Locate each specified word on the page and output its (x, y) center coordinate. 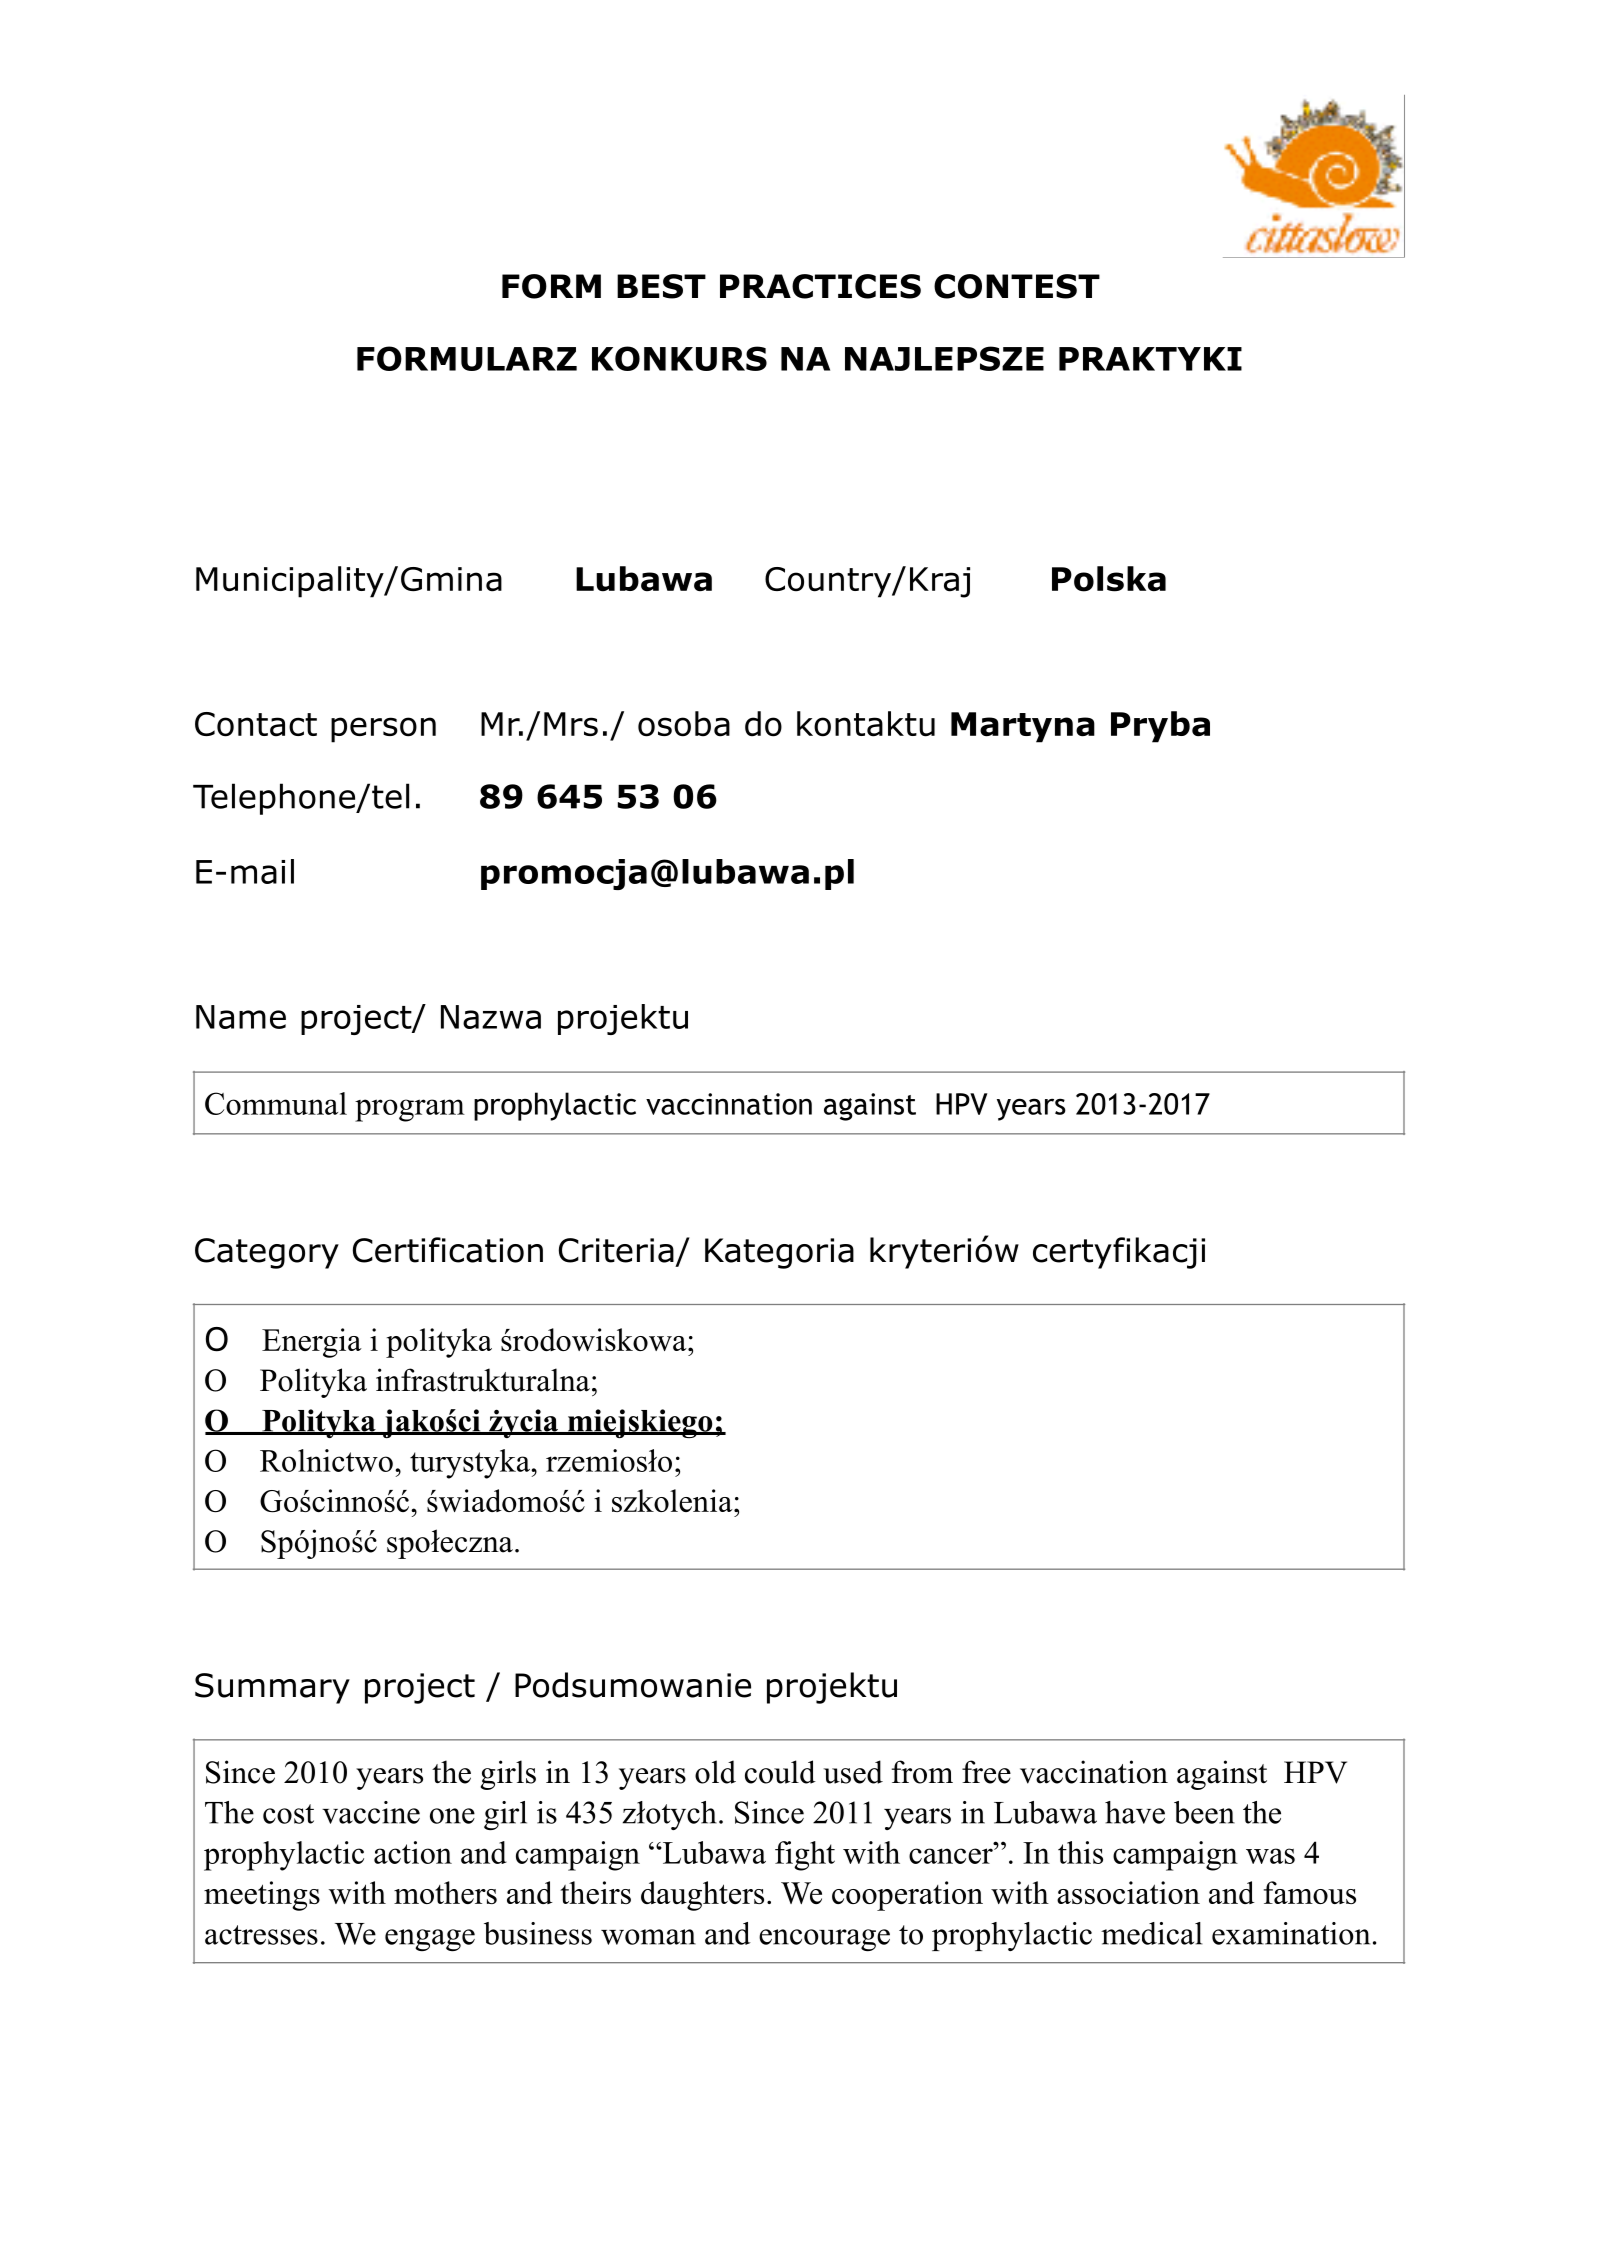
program (410, 1110)
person (383, 730)
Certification (448, 1250)
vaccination (1094, 1772)
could (780, 1772)
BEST (661, 286)
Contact (256, 724)
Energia (312, 1343)
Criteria (616, 1250)
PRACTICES (820, 286)
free (986, 1772)
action (413, 1852)
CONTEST (1017, 286)
